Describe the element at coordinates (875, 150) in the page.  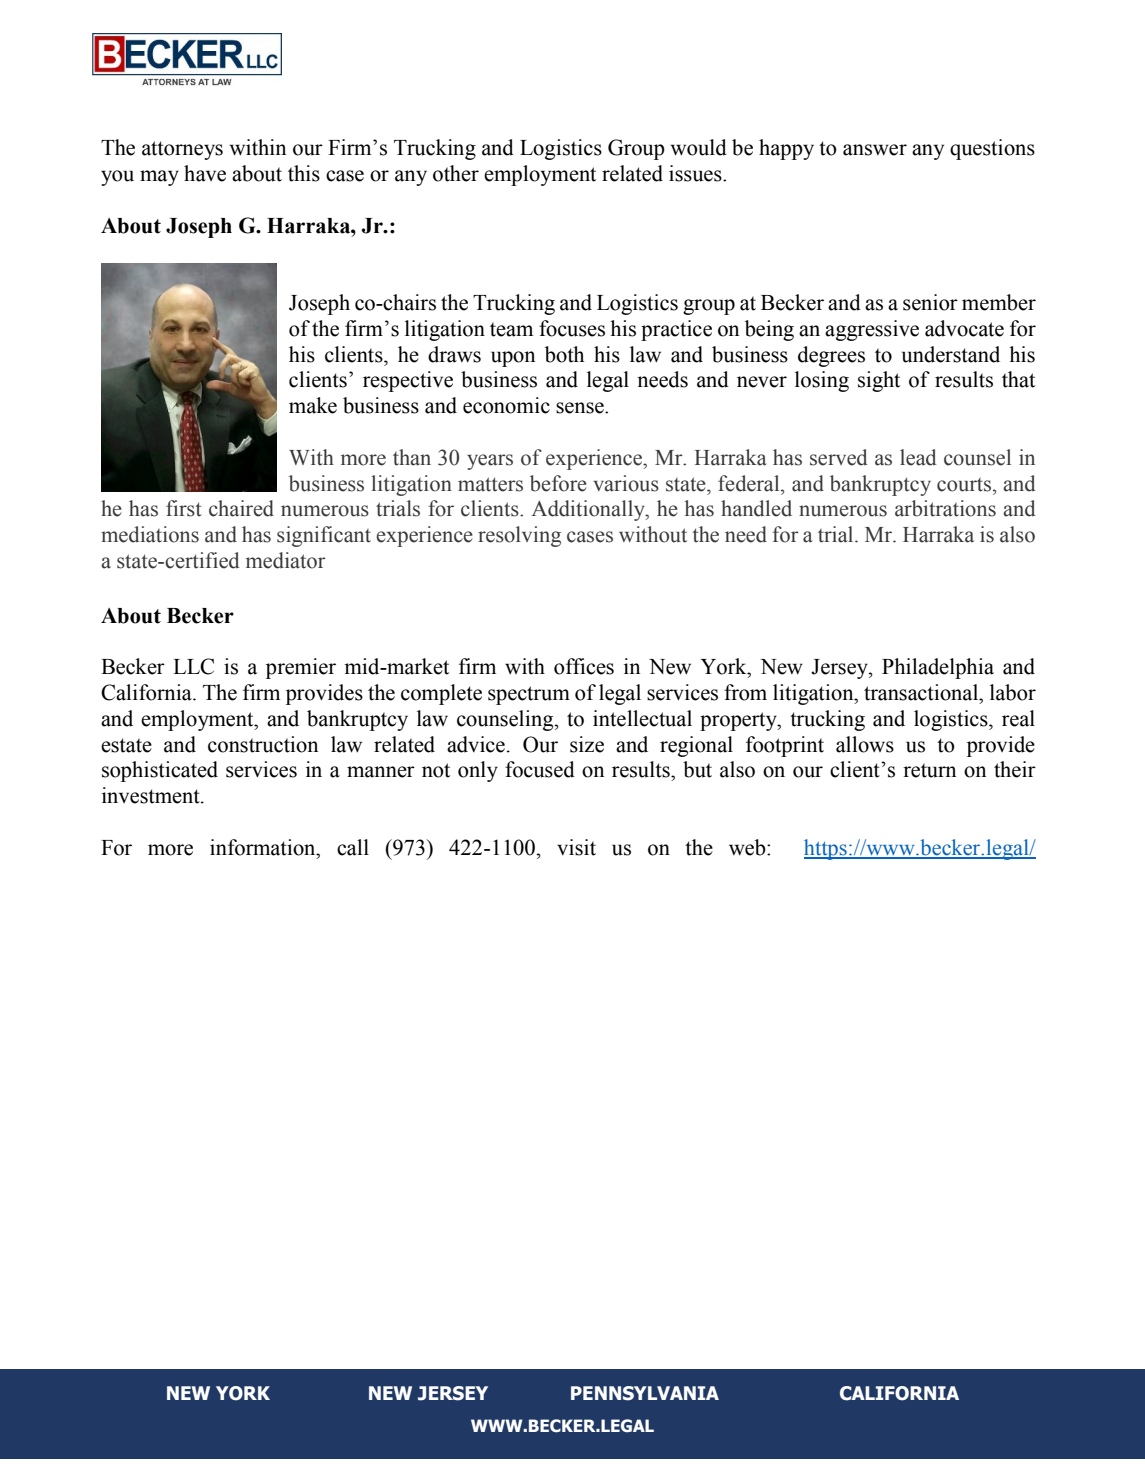
I see `answer` at that location.
